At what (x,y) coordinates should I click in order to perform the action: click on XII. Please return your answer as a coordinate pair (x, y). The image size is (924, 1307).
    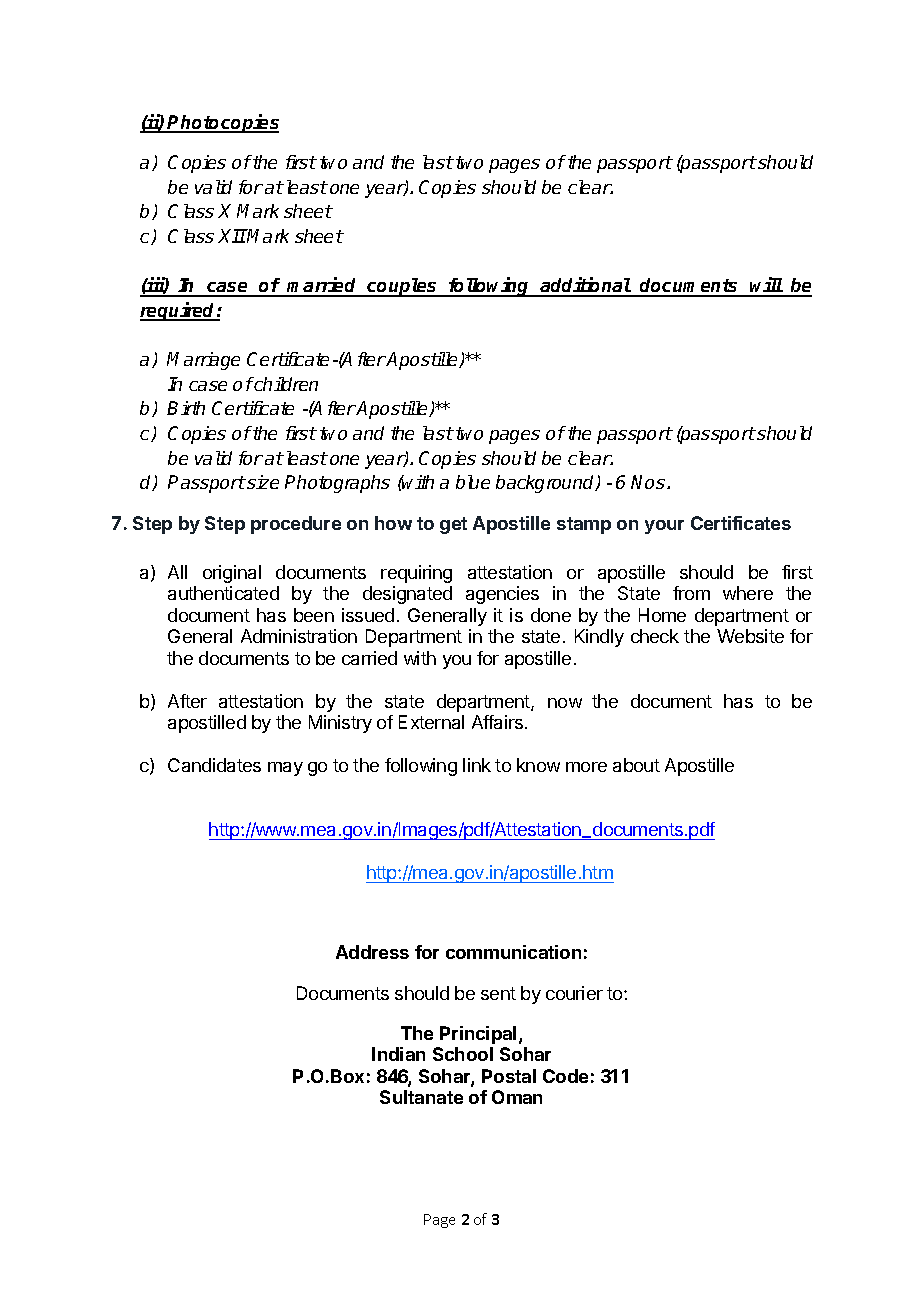
    Looking at the image, I should click on (232, 236).
